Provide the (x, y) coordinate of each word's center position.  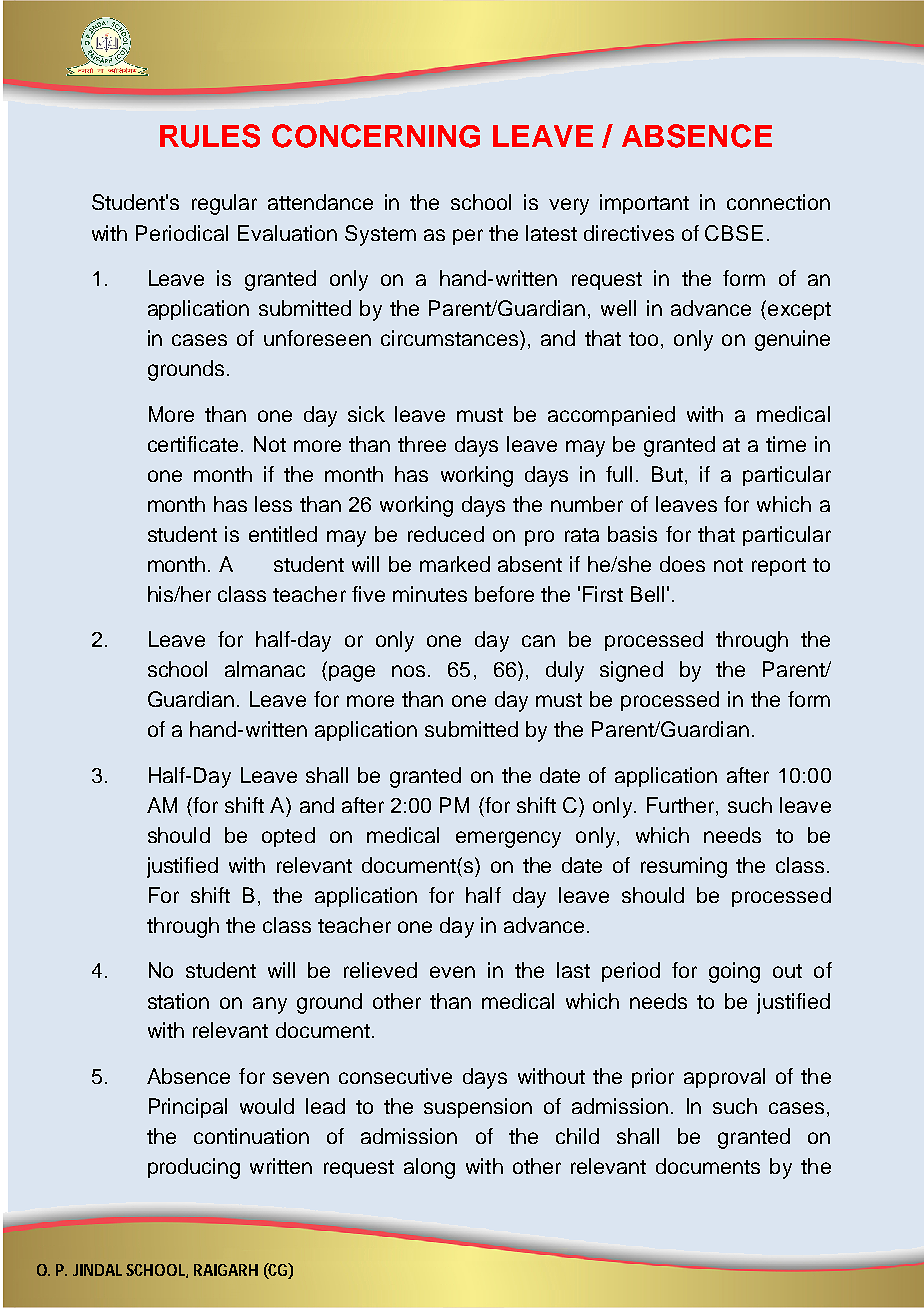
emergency (508, 839)
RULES (210, 136)
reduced (446, 534)
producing (194, 1168)
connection (778, 202)
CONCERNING (376, 136)
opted (288, 837)
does (682, 564)
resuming (684, 867)
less (273, 504)
